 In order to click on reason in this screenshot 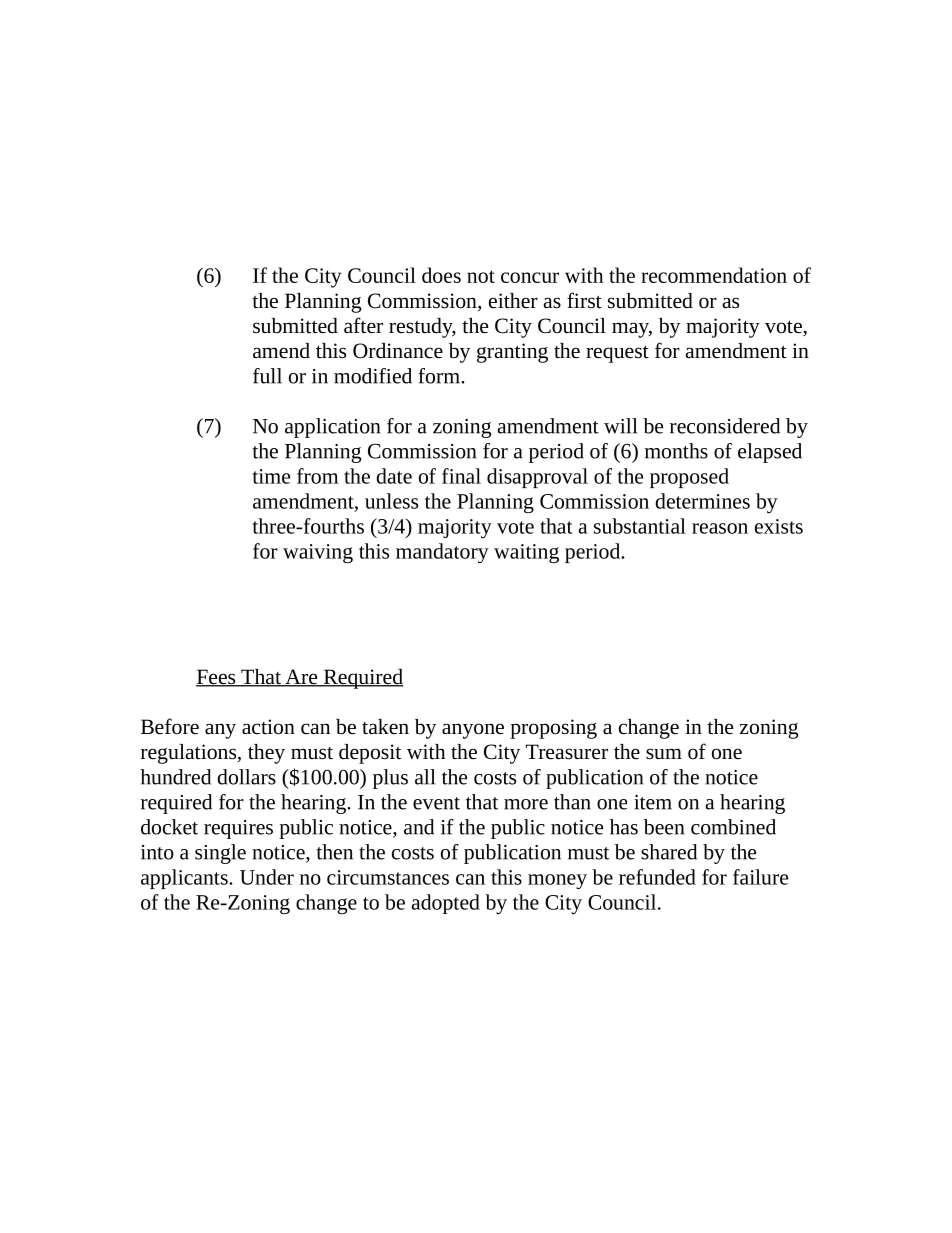, I will do `click(720, 528)`.
